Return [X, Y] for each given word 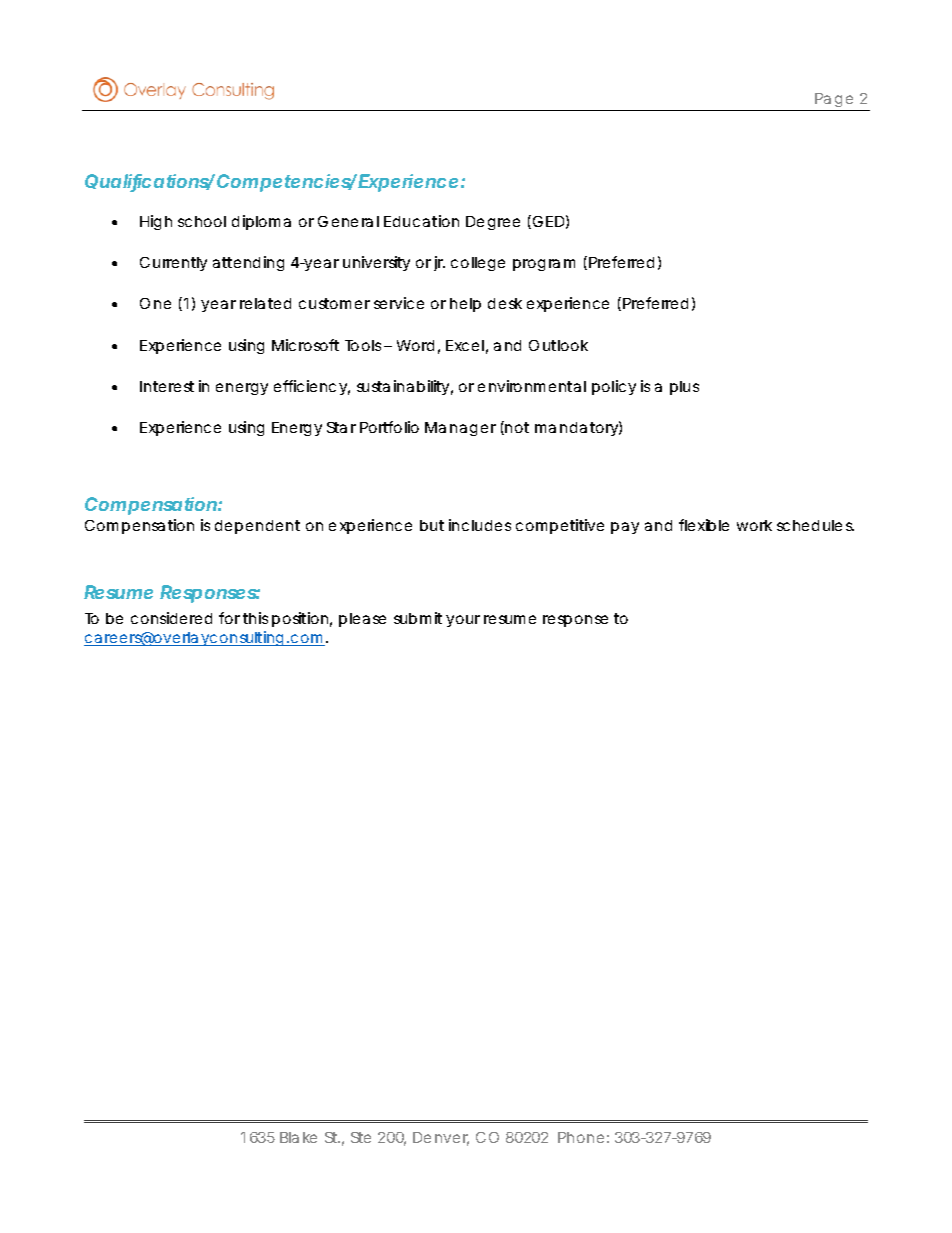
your [463, 621]
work [754, 525]
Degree [493, 223]
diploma [261, 222]
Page [834, 102]
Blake [298, 1137]
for [229, 618]
